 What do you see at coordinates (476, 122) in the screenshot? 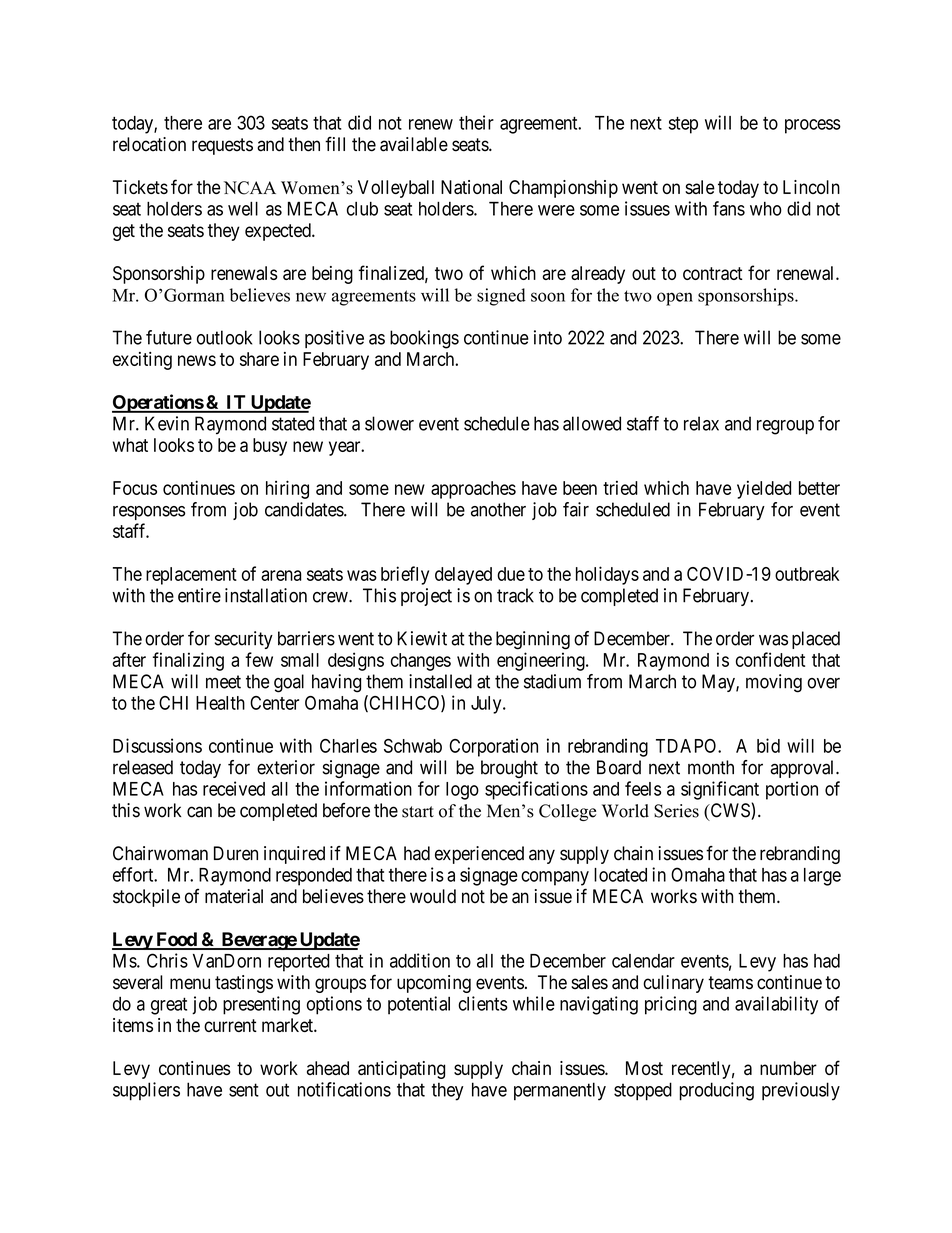
I see `their` at bounding box center [476, 122].
